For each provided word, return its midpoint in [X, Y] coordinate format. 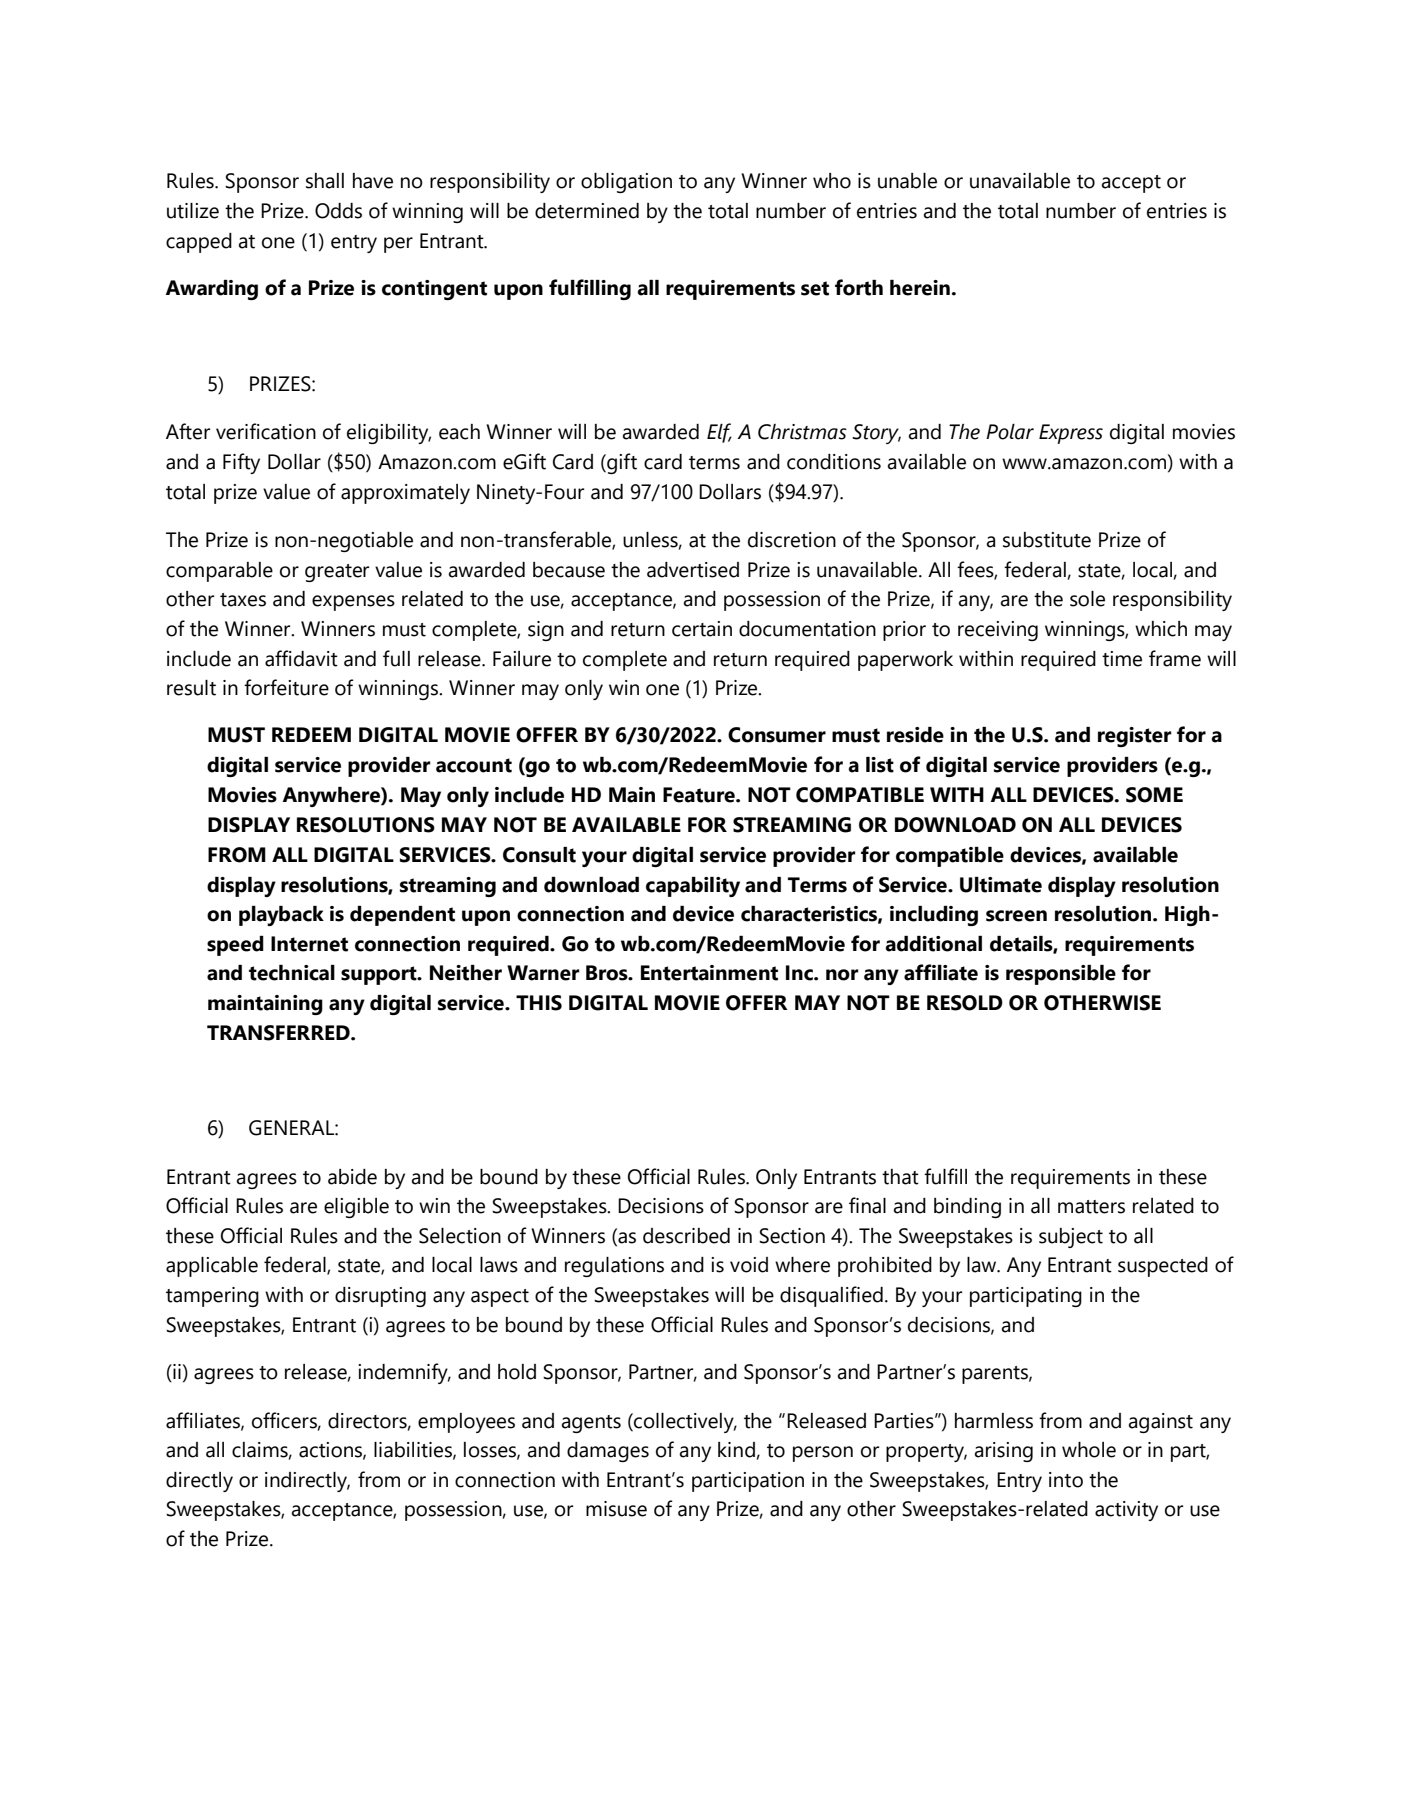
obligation [626, 183]
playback [281, 916]
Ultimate [1001, 885]
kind [736, 1450]
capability [693, 887]
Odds [338, 211]
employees [466, 1423]
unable [907, 181]
